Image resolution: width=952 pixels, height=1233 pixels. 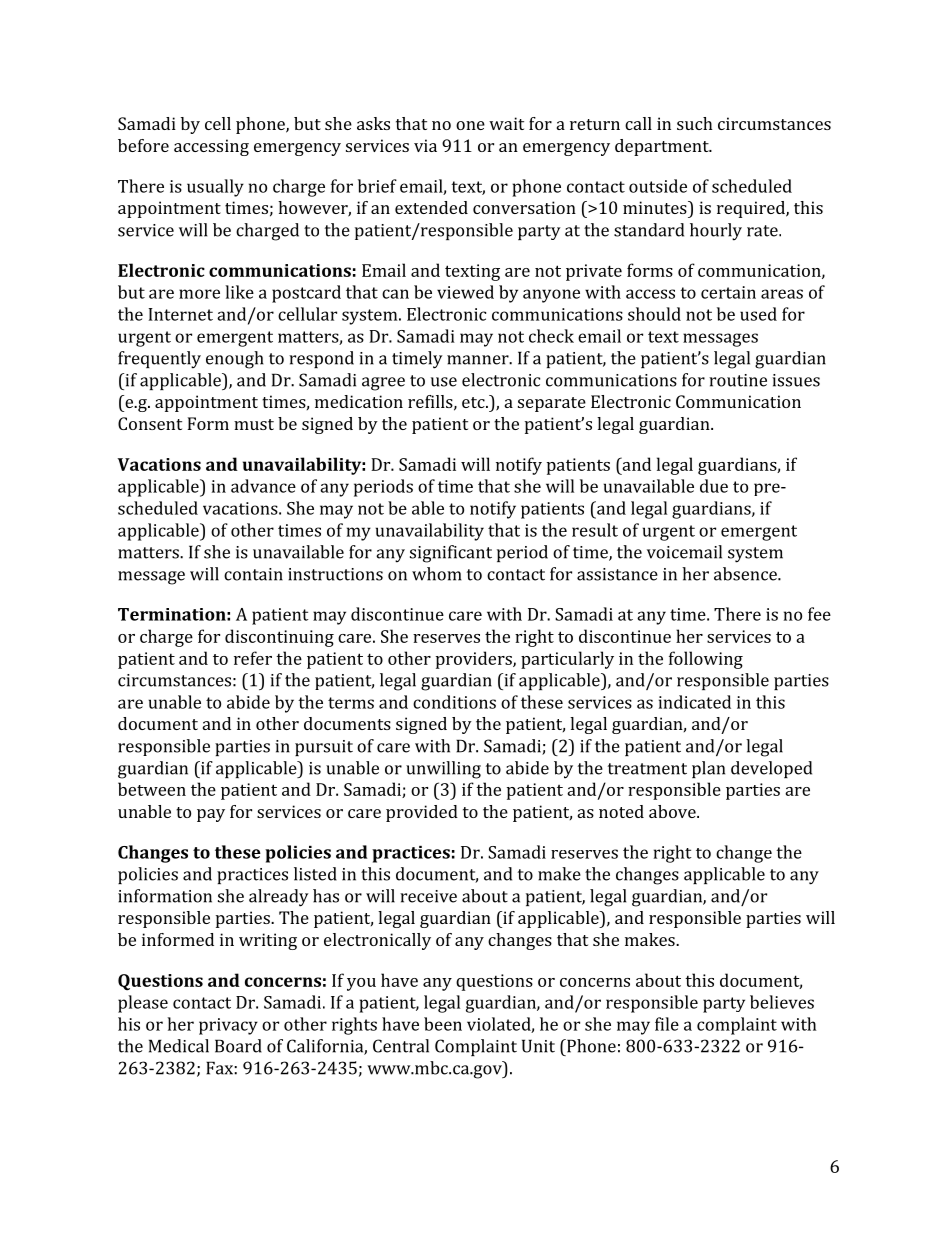 What do you see at coordinates (215, 188) in the image?
I see `usually` at bounding box center [215, 188].
